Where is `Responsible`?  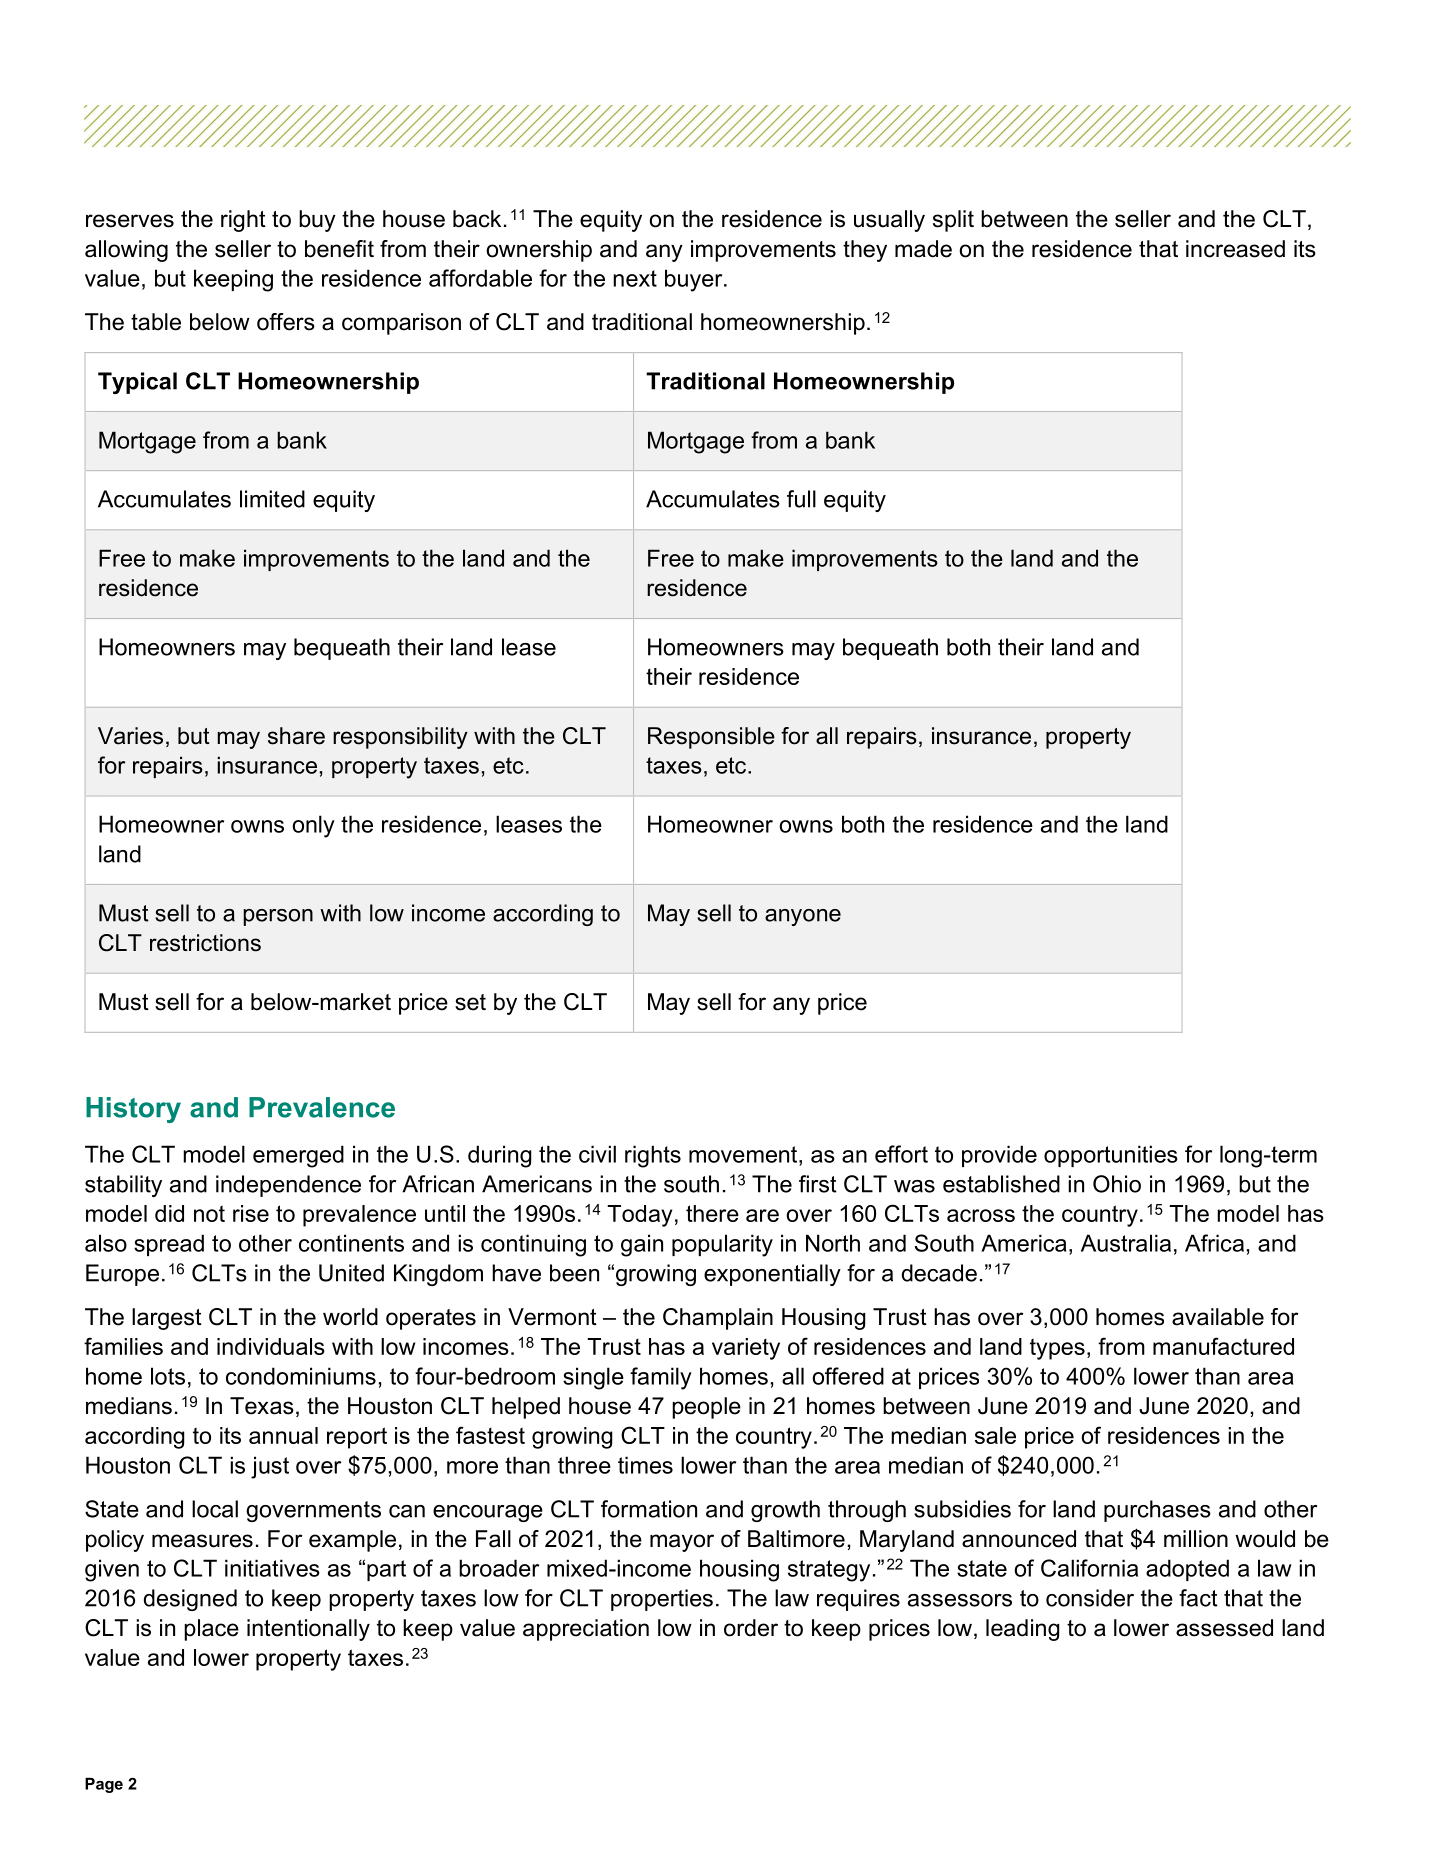
Responsible is located at coordinates (711, 738).
